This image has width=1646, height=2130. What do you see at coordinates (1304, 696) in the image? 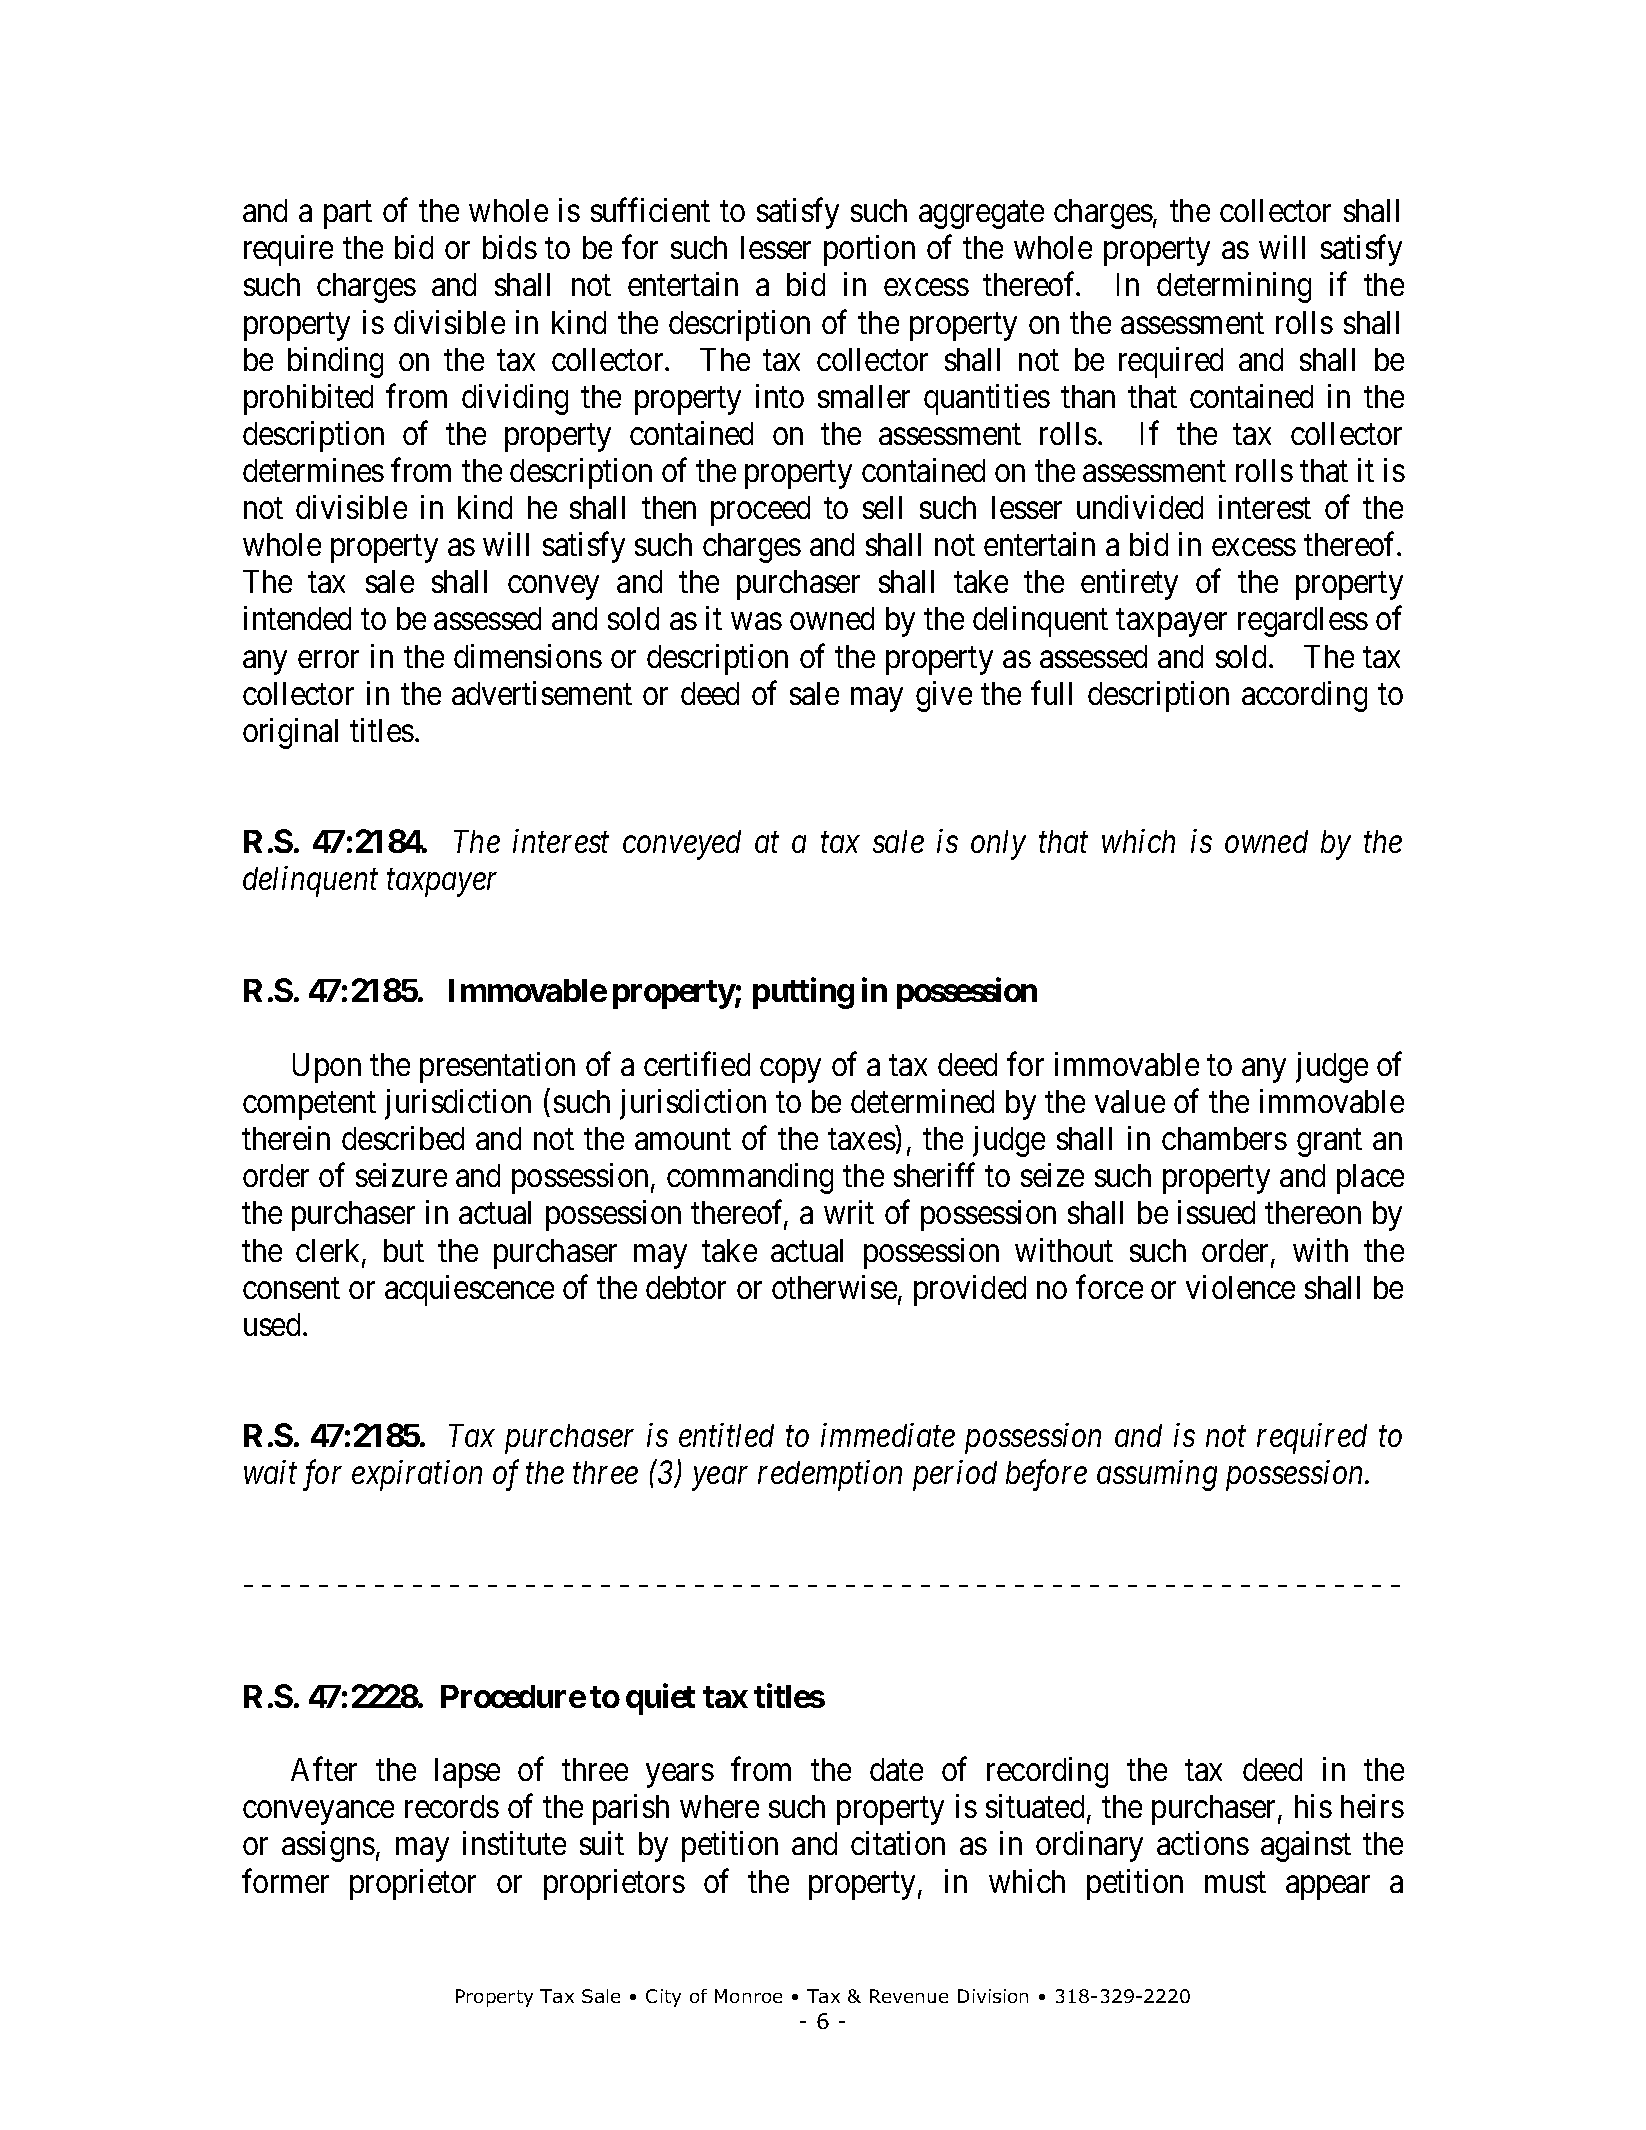
I see `according` at bounding box center [1304, 696].
